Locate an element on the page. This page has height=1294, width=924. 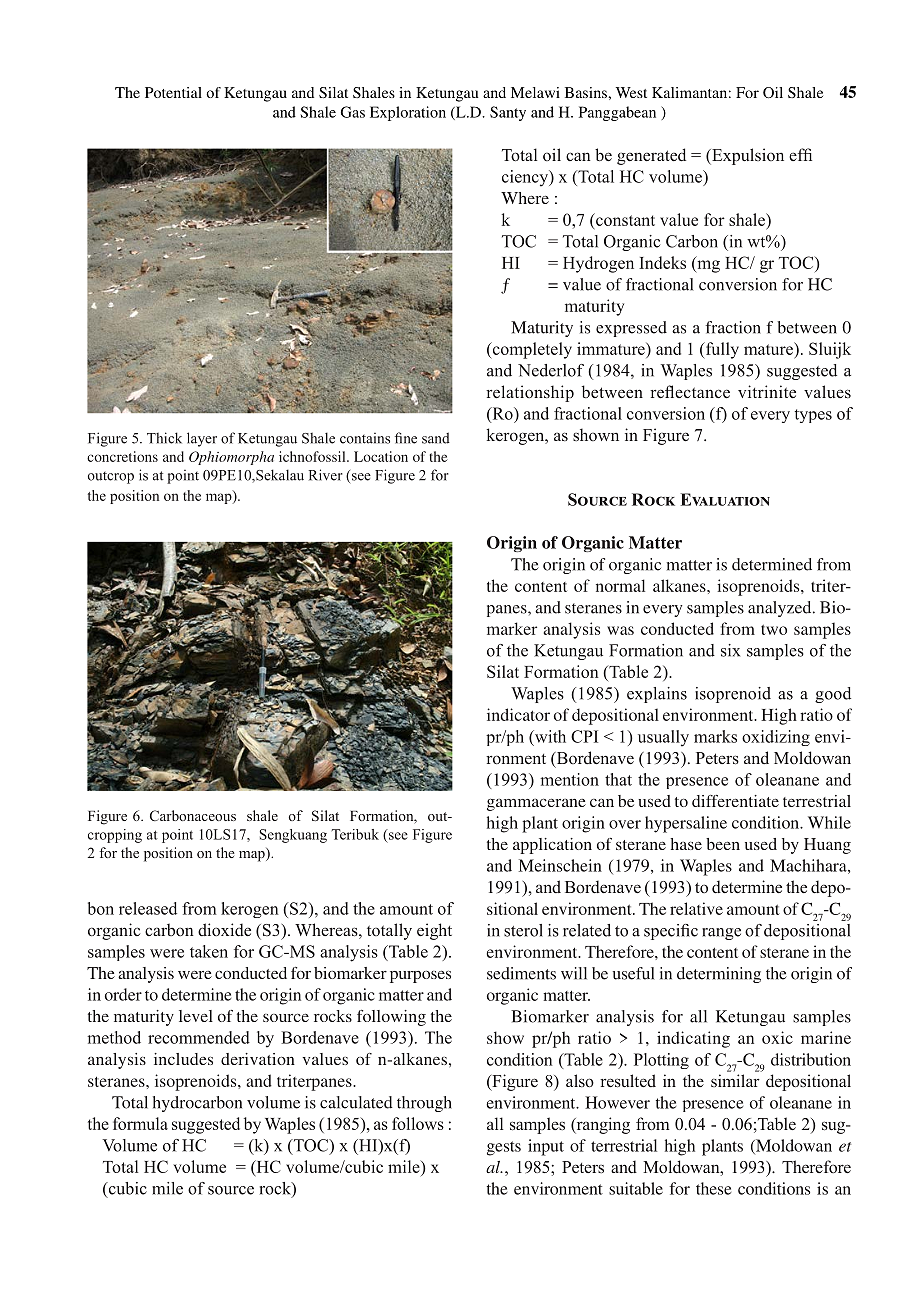
sand is located at coordinates (436, 438).
